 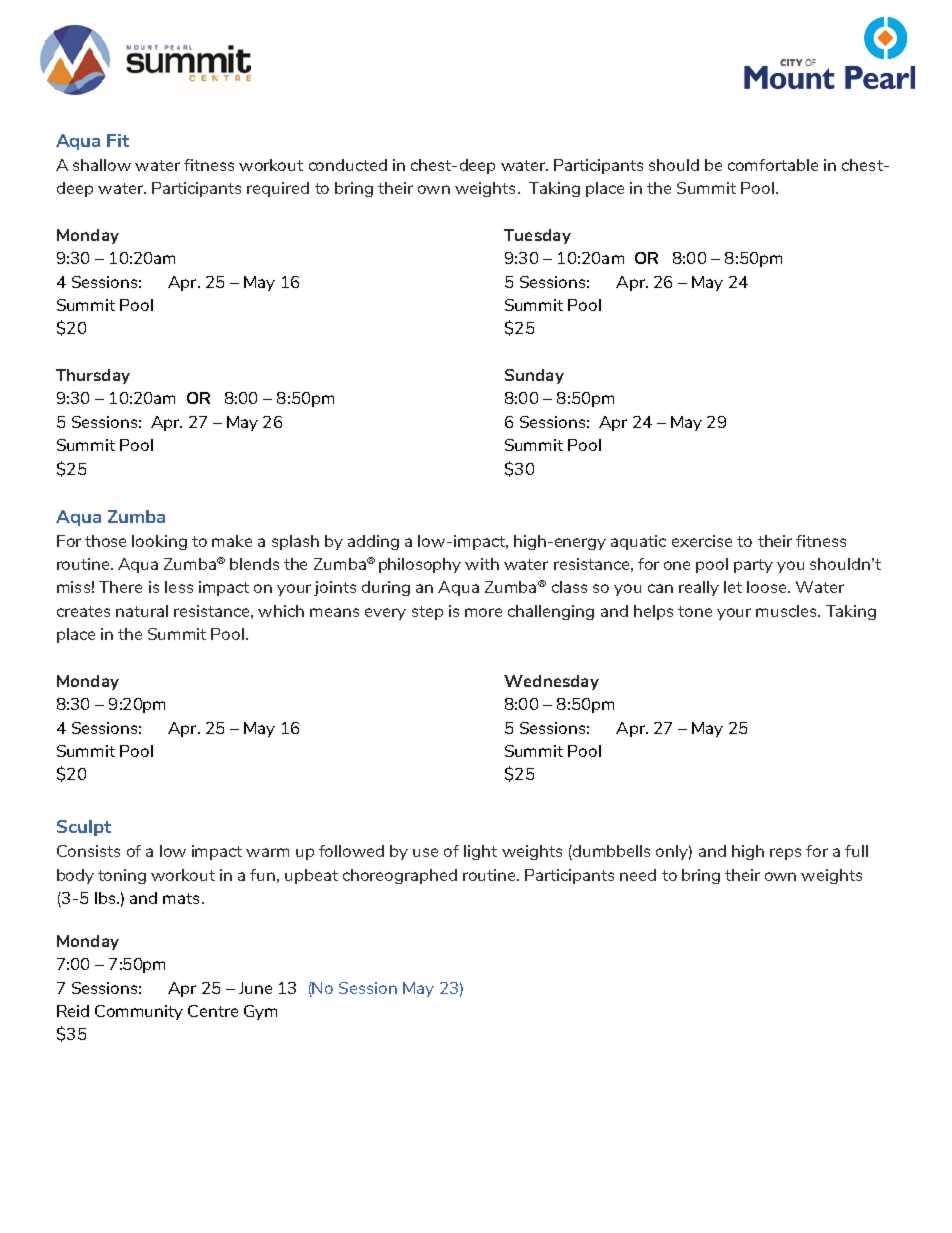 I want to click on Community, so click(x=139, y=1012).
